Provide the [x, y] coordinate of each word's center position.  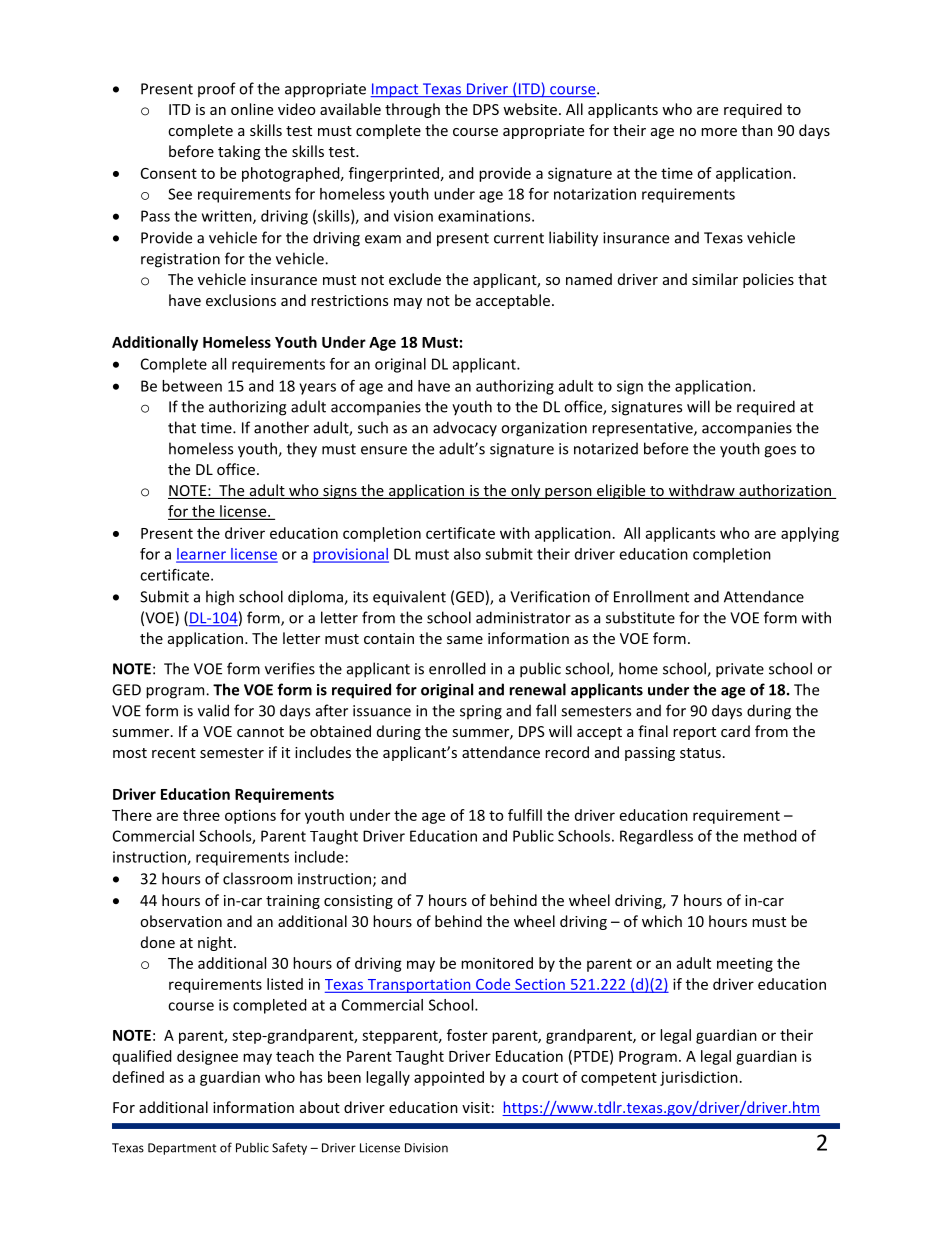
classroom [257, 878]
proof [217, 89]
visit [476, 1107]
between [192, 386]
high [220, 598]
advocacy [465, 429]
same [465, 640]
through [412, 110]
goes [780, 452]
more [719, 132]
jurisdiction [699, 1078]
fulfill [525, 815]
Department [182, 1149]
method [770, 836]
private [740, 670]
